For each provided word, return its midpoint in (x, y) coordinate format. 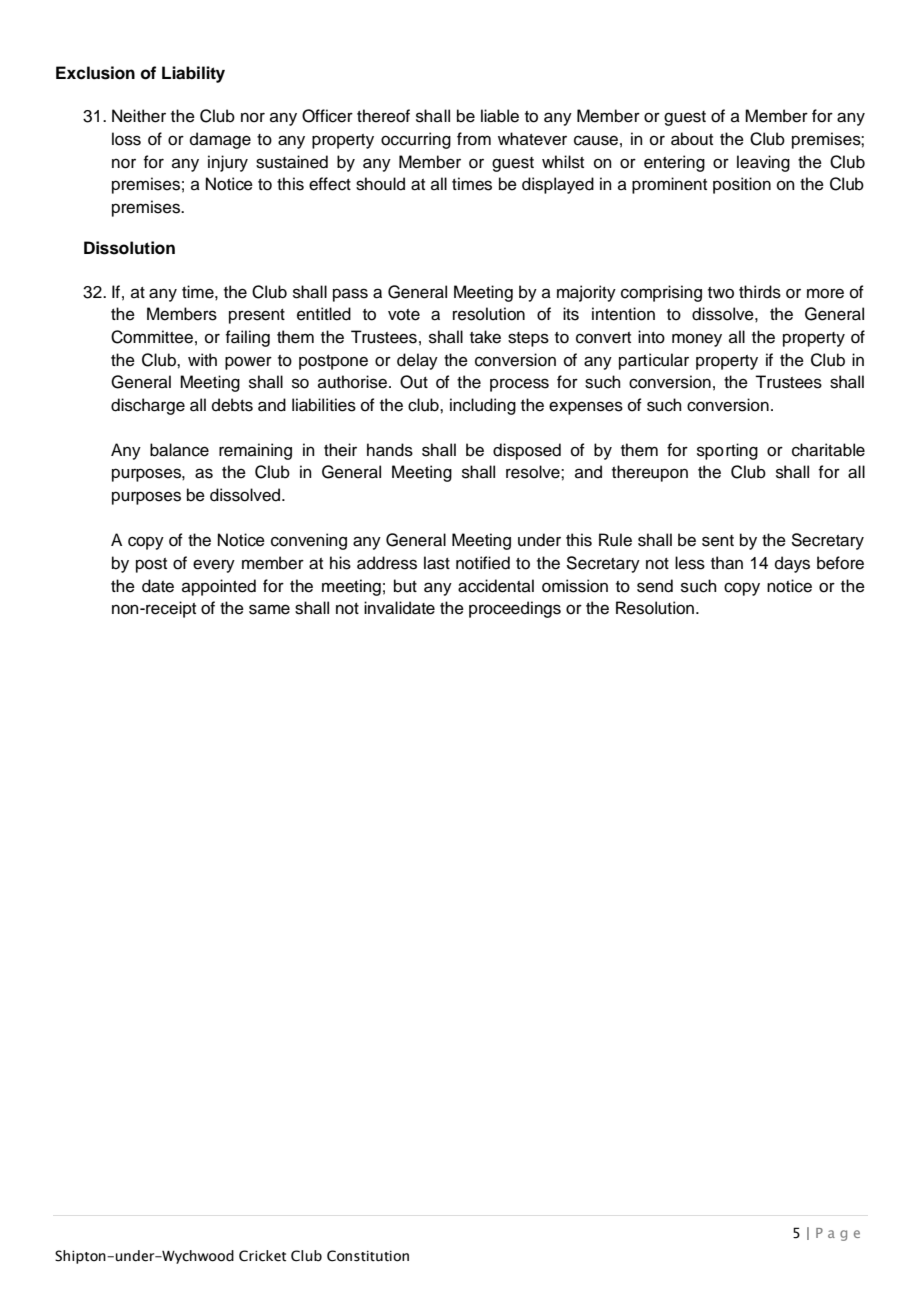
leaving (763, 163)
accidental (496, 586)
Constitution (368, 1256)
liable (500, 116)
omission (575, 586)
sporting (727, 451)
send (655, 586)
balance (179, 450)
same (269, 609)
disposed (527, 451)
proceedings (515, 609)
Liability (193, 74)
